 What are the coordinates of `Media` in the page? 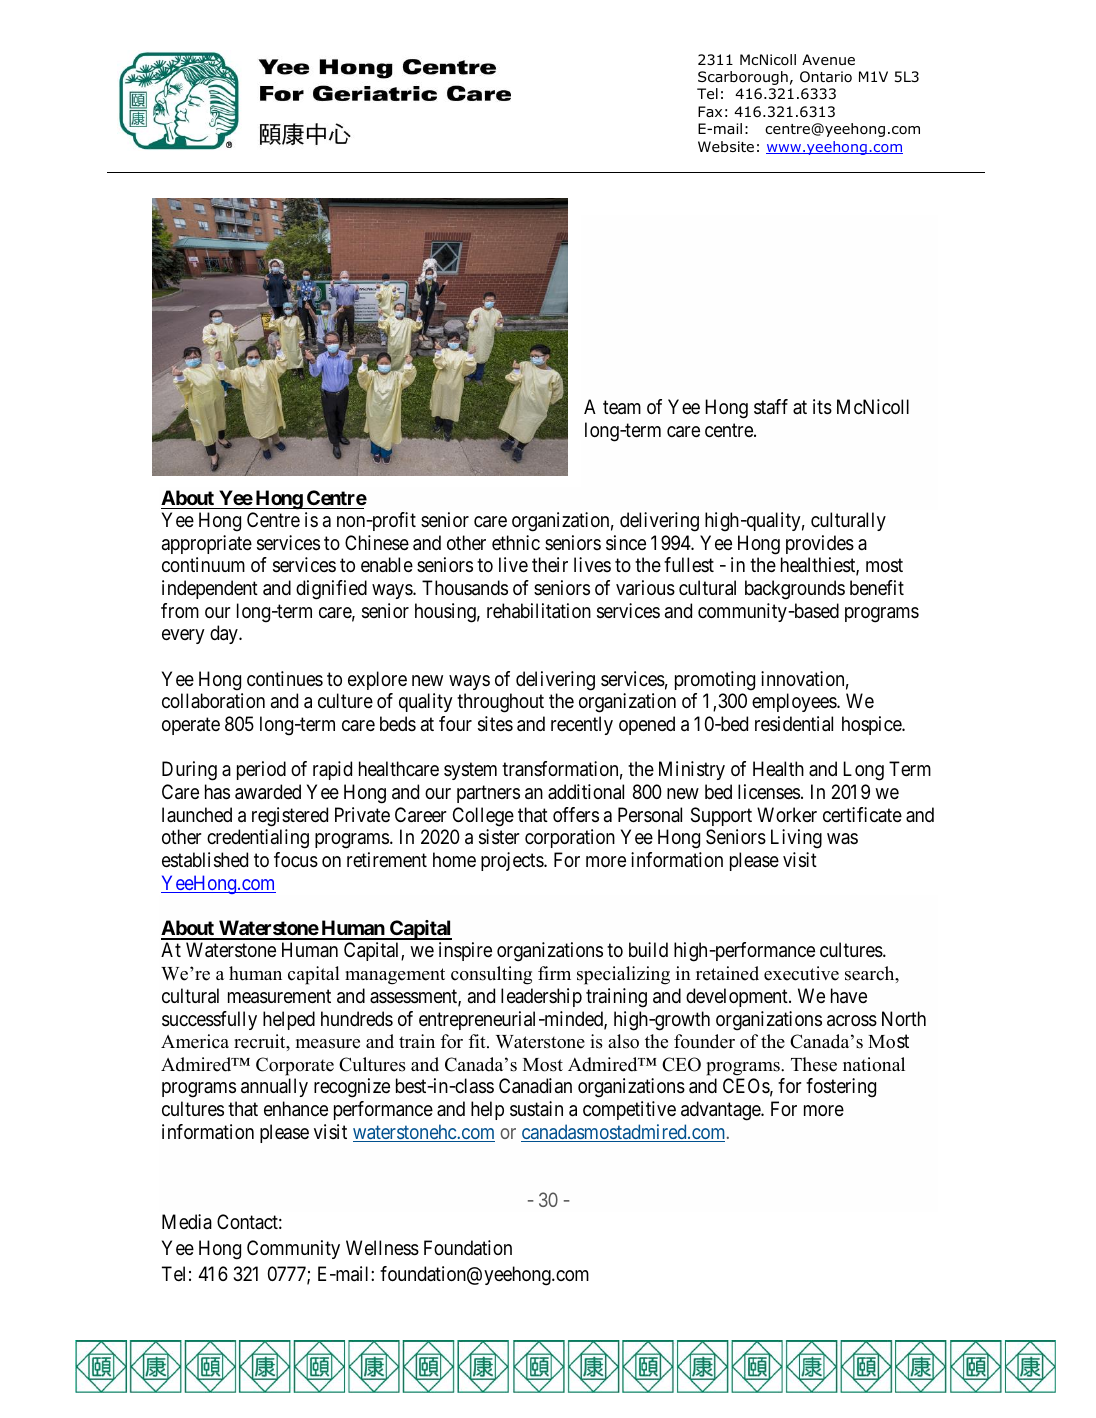 It's located at (187, 1222).
